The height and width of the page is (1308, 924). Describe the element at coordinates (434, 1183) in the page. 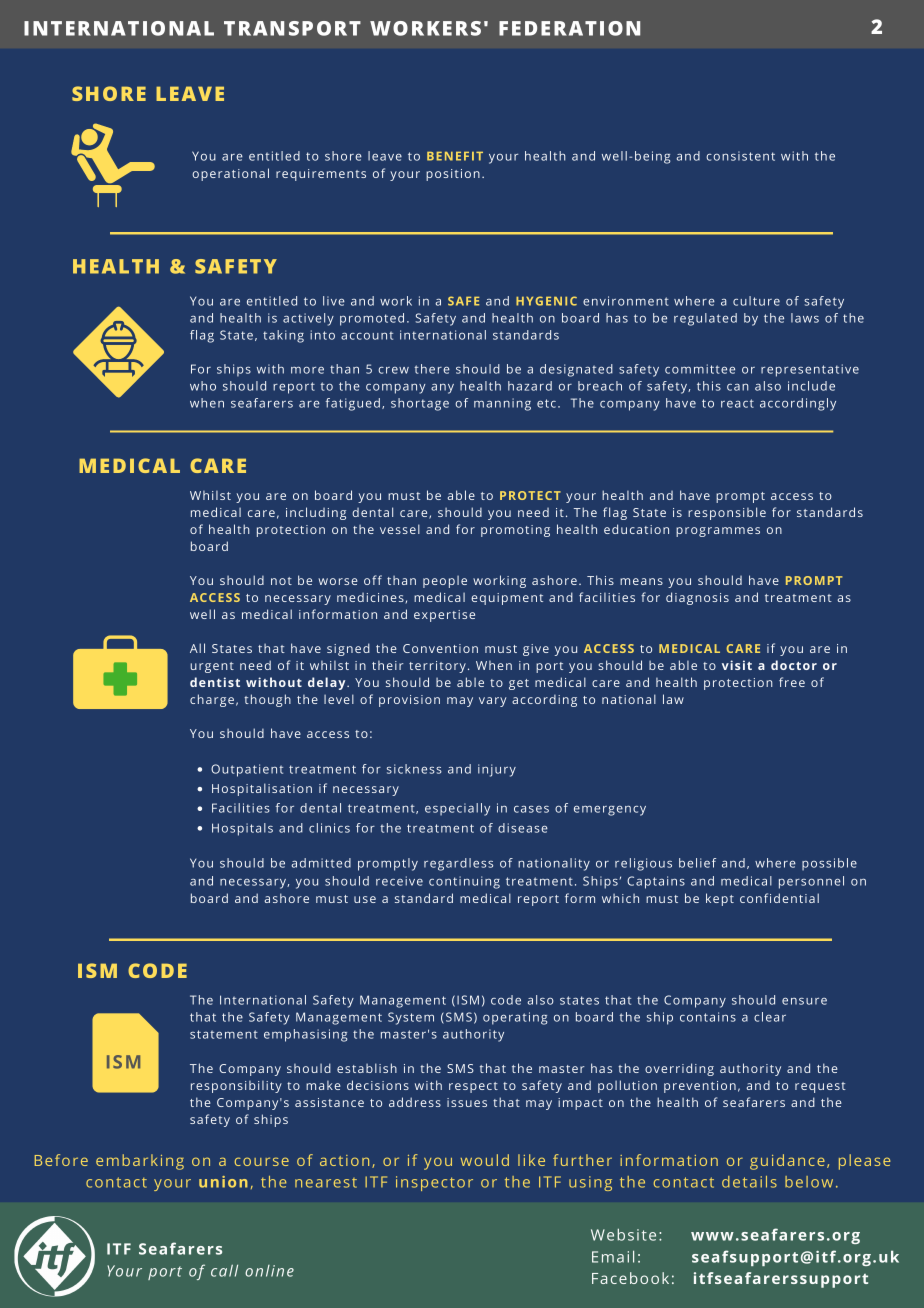

I see `inspector` at that location.
